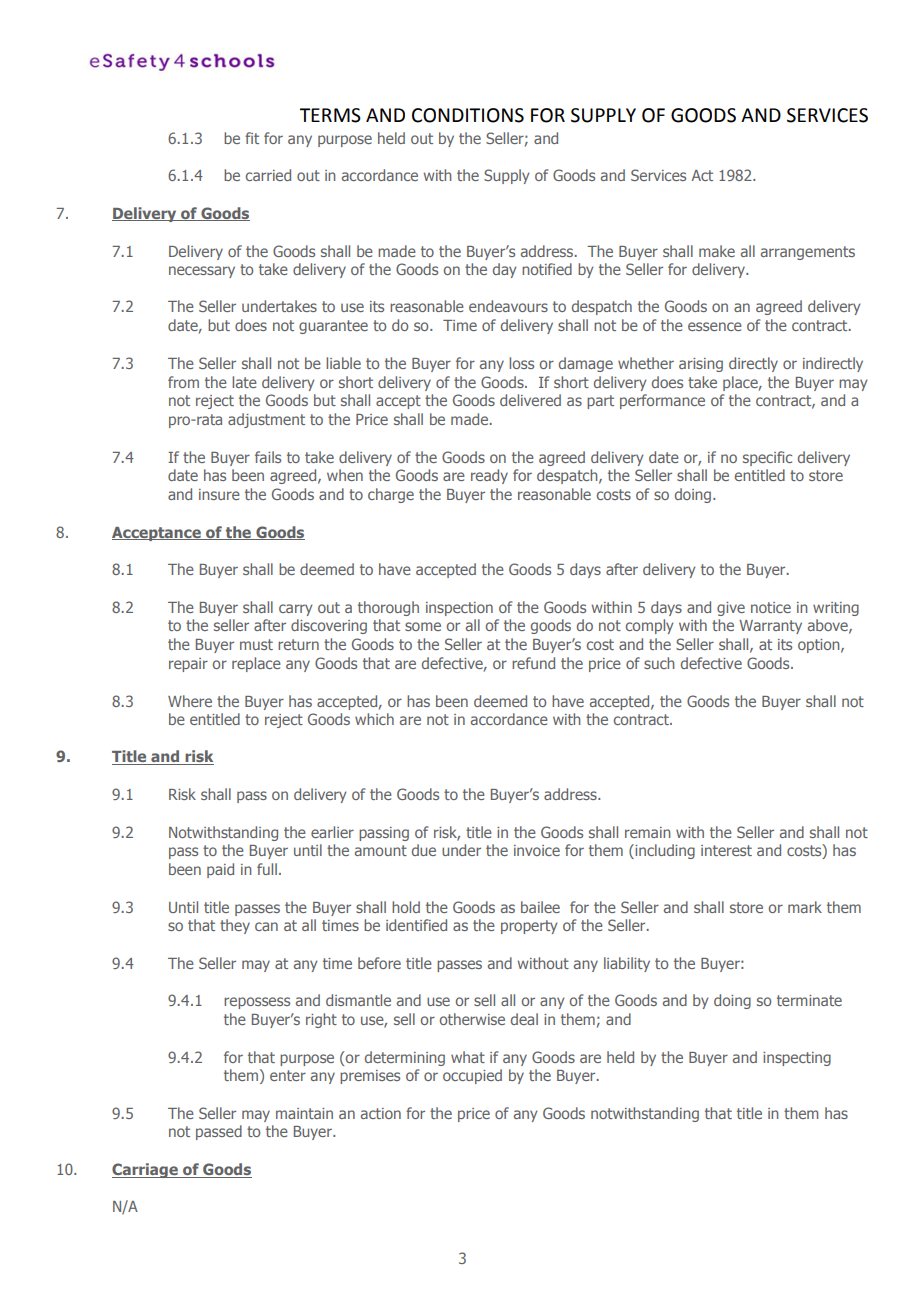 The image size is (924, 1308). I want to click on make, so click(717, 251).
